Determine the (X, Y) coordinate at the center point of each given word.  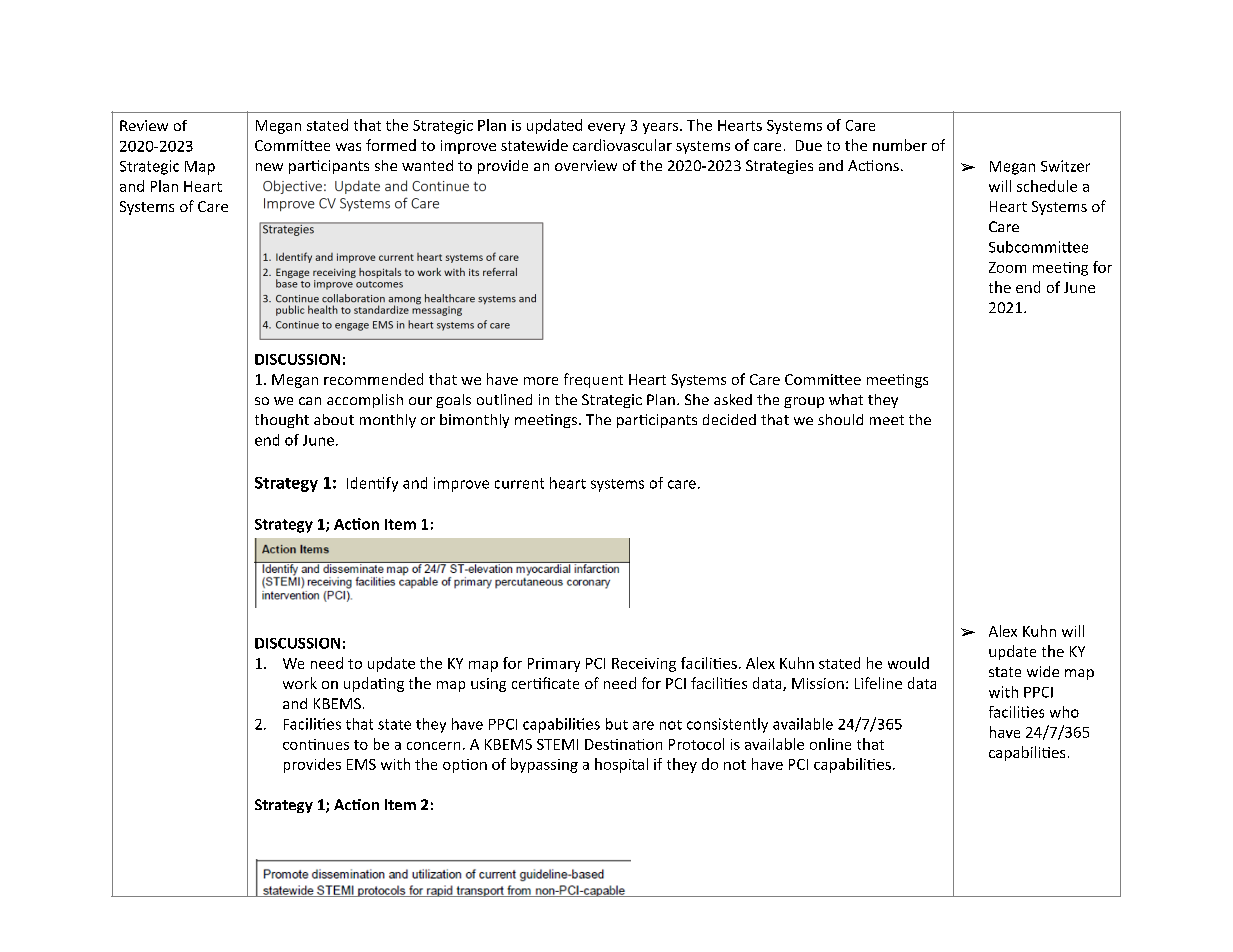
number (900, 145)
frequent (593, 380)
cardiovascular (622, 145)
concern (433, 746)
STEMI (557, 744)
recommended (373, 379)
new (269, 167)
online (830, 744)
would (908, 663)
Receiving (644, 665)
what (846, 399)
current (519, 483)
